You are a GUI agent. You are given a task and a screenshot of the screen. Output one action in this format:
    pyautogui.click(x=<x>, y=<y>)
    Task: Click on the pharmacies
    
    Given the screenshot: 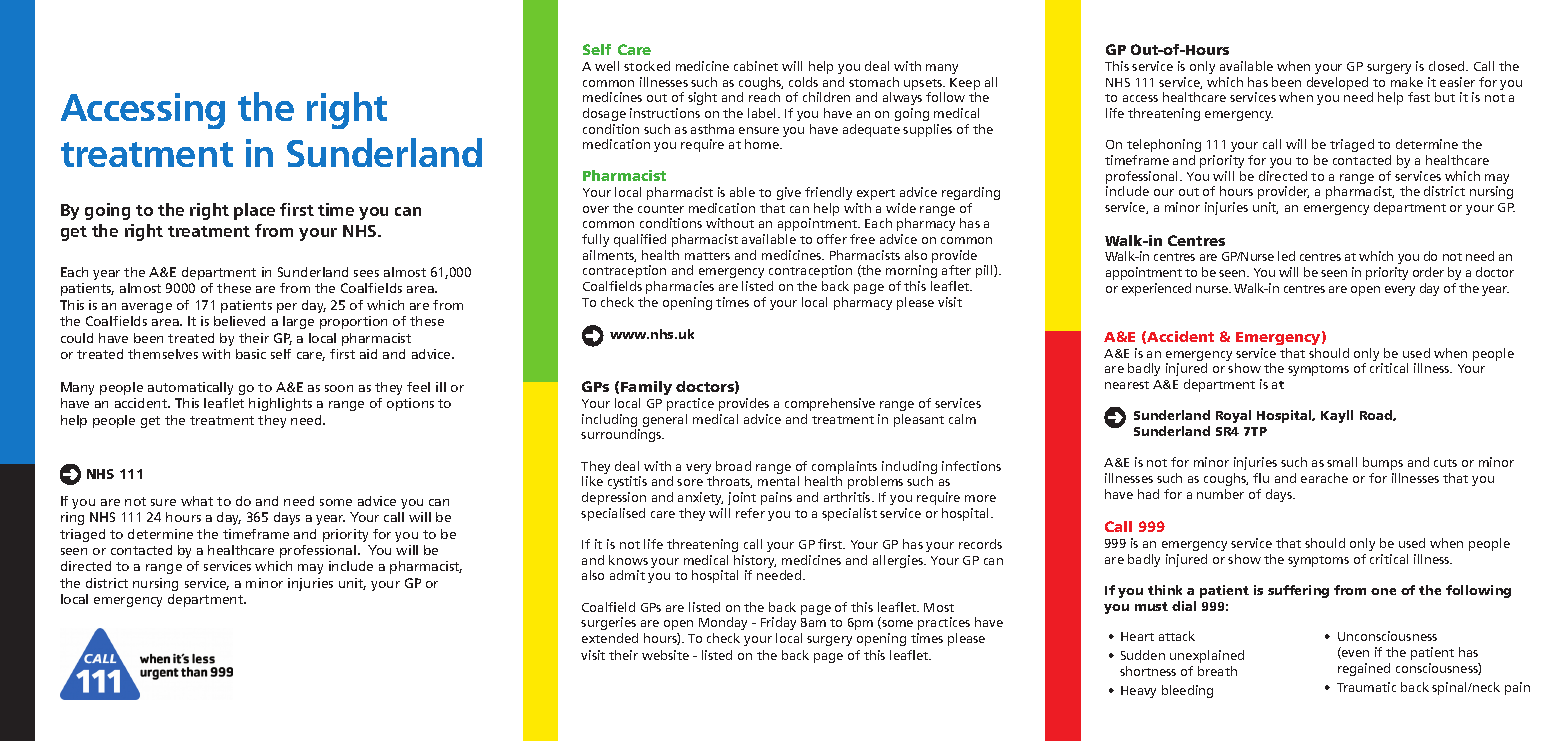 What is the action you would take?
    pyautogui.click(x=680, y=287)
